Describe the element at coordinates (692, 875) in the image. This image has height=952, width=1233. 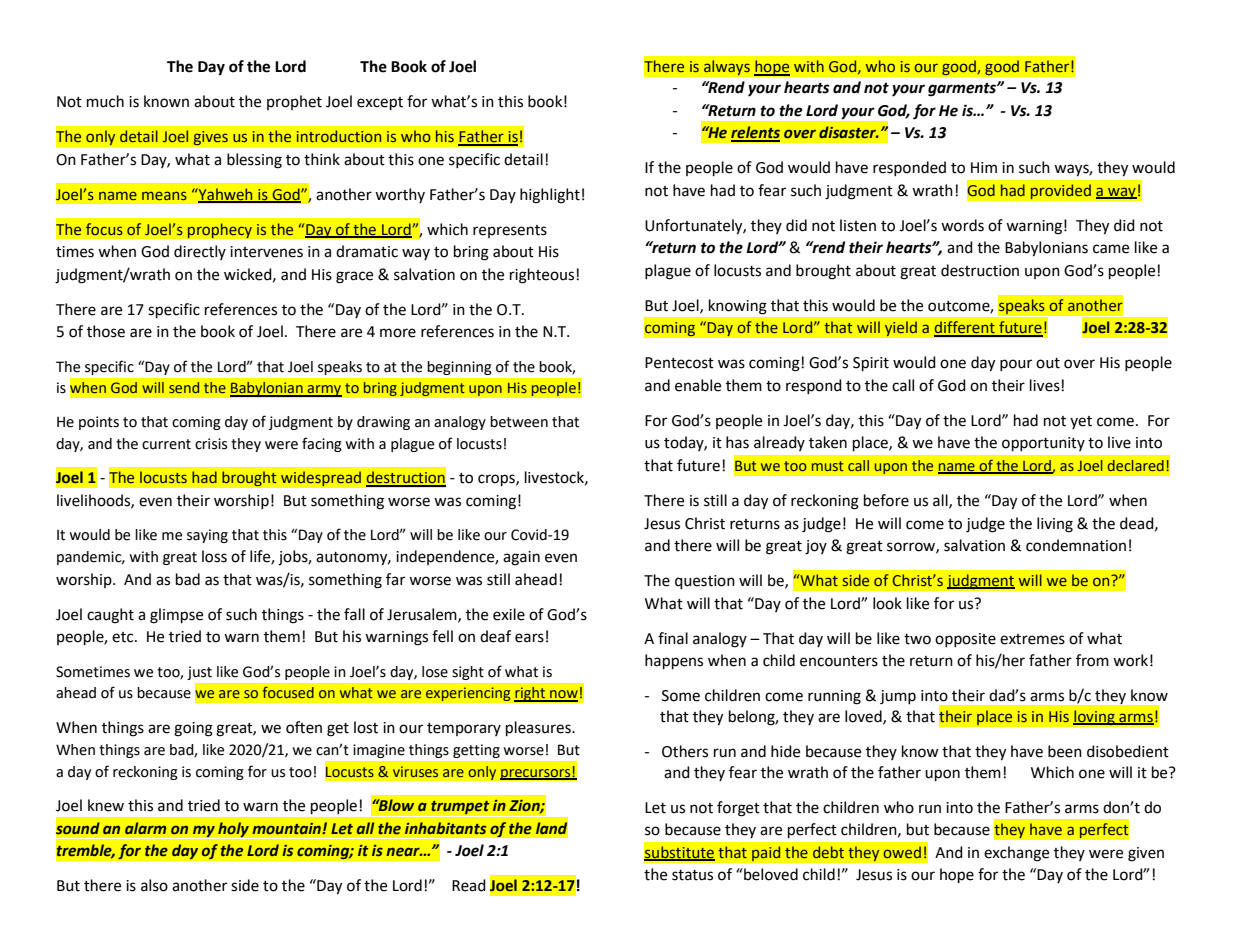
I see `status` at that location.
